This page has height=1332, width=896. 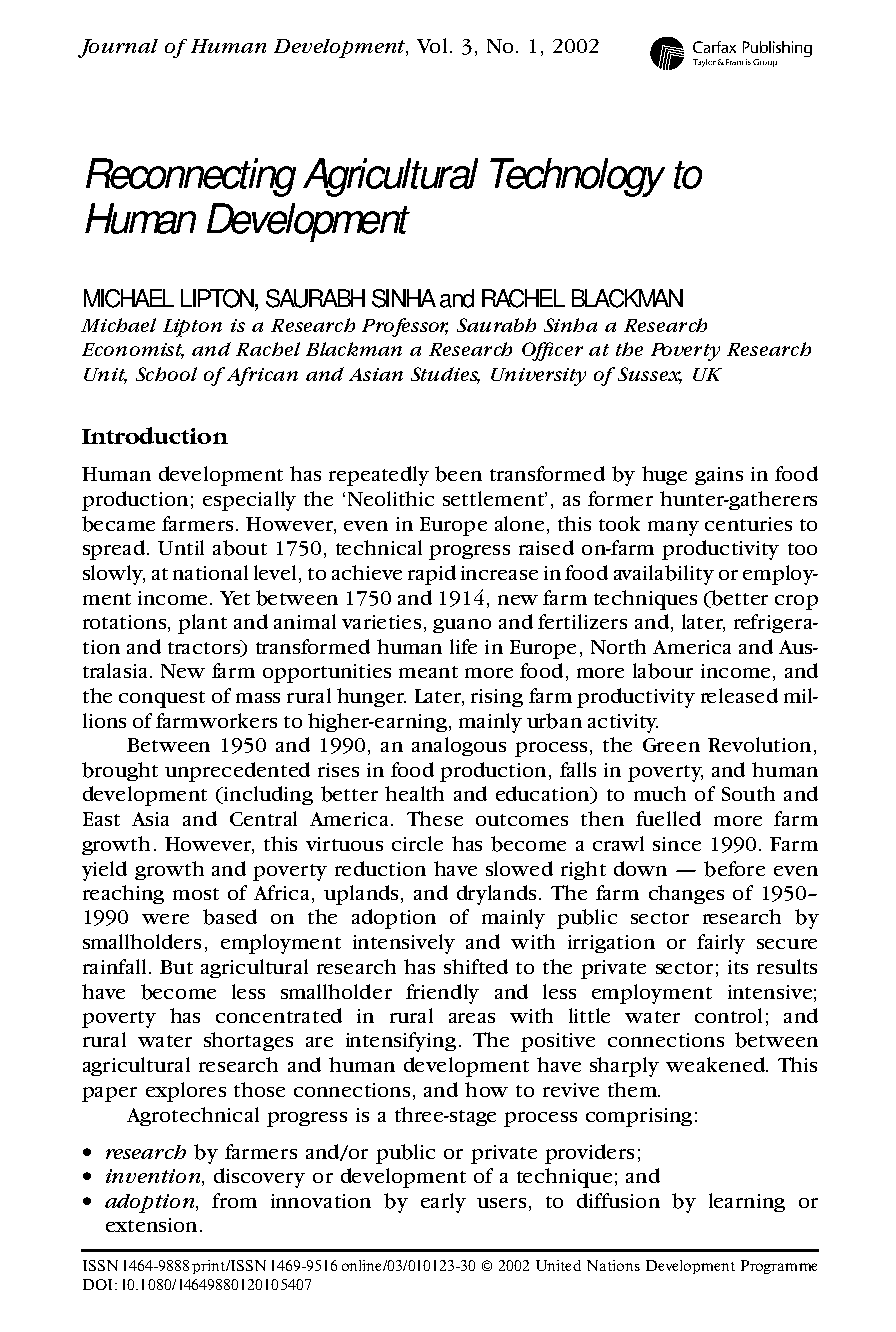 What do you see at coordinates (118, 48) in the page?
I see `Journal` at bounding box center [118, 48].
